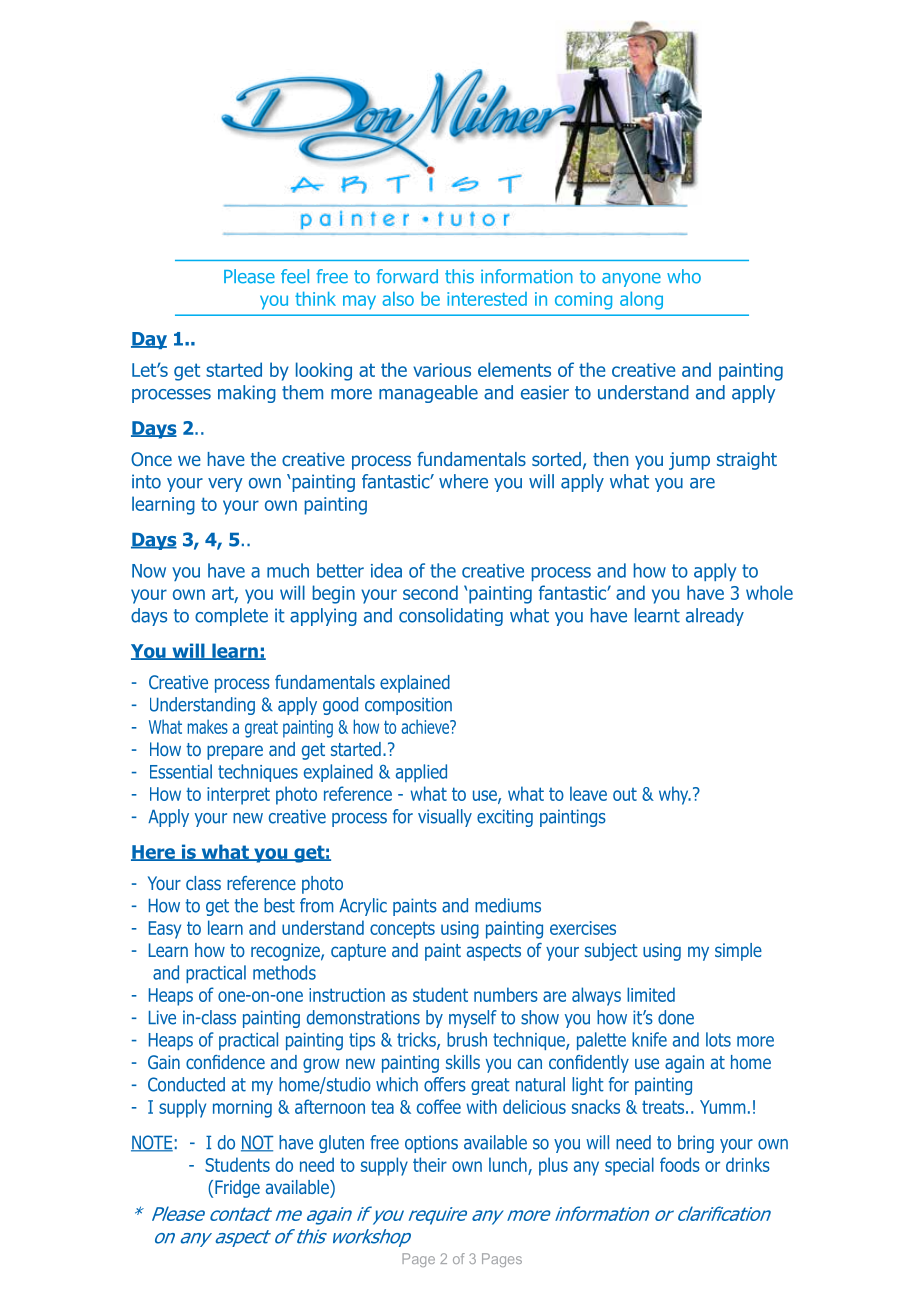  I want to click on along, so click(641, 301).
